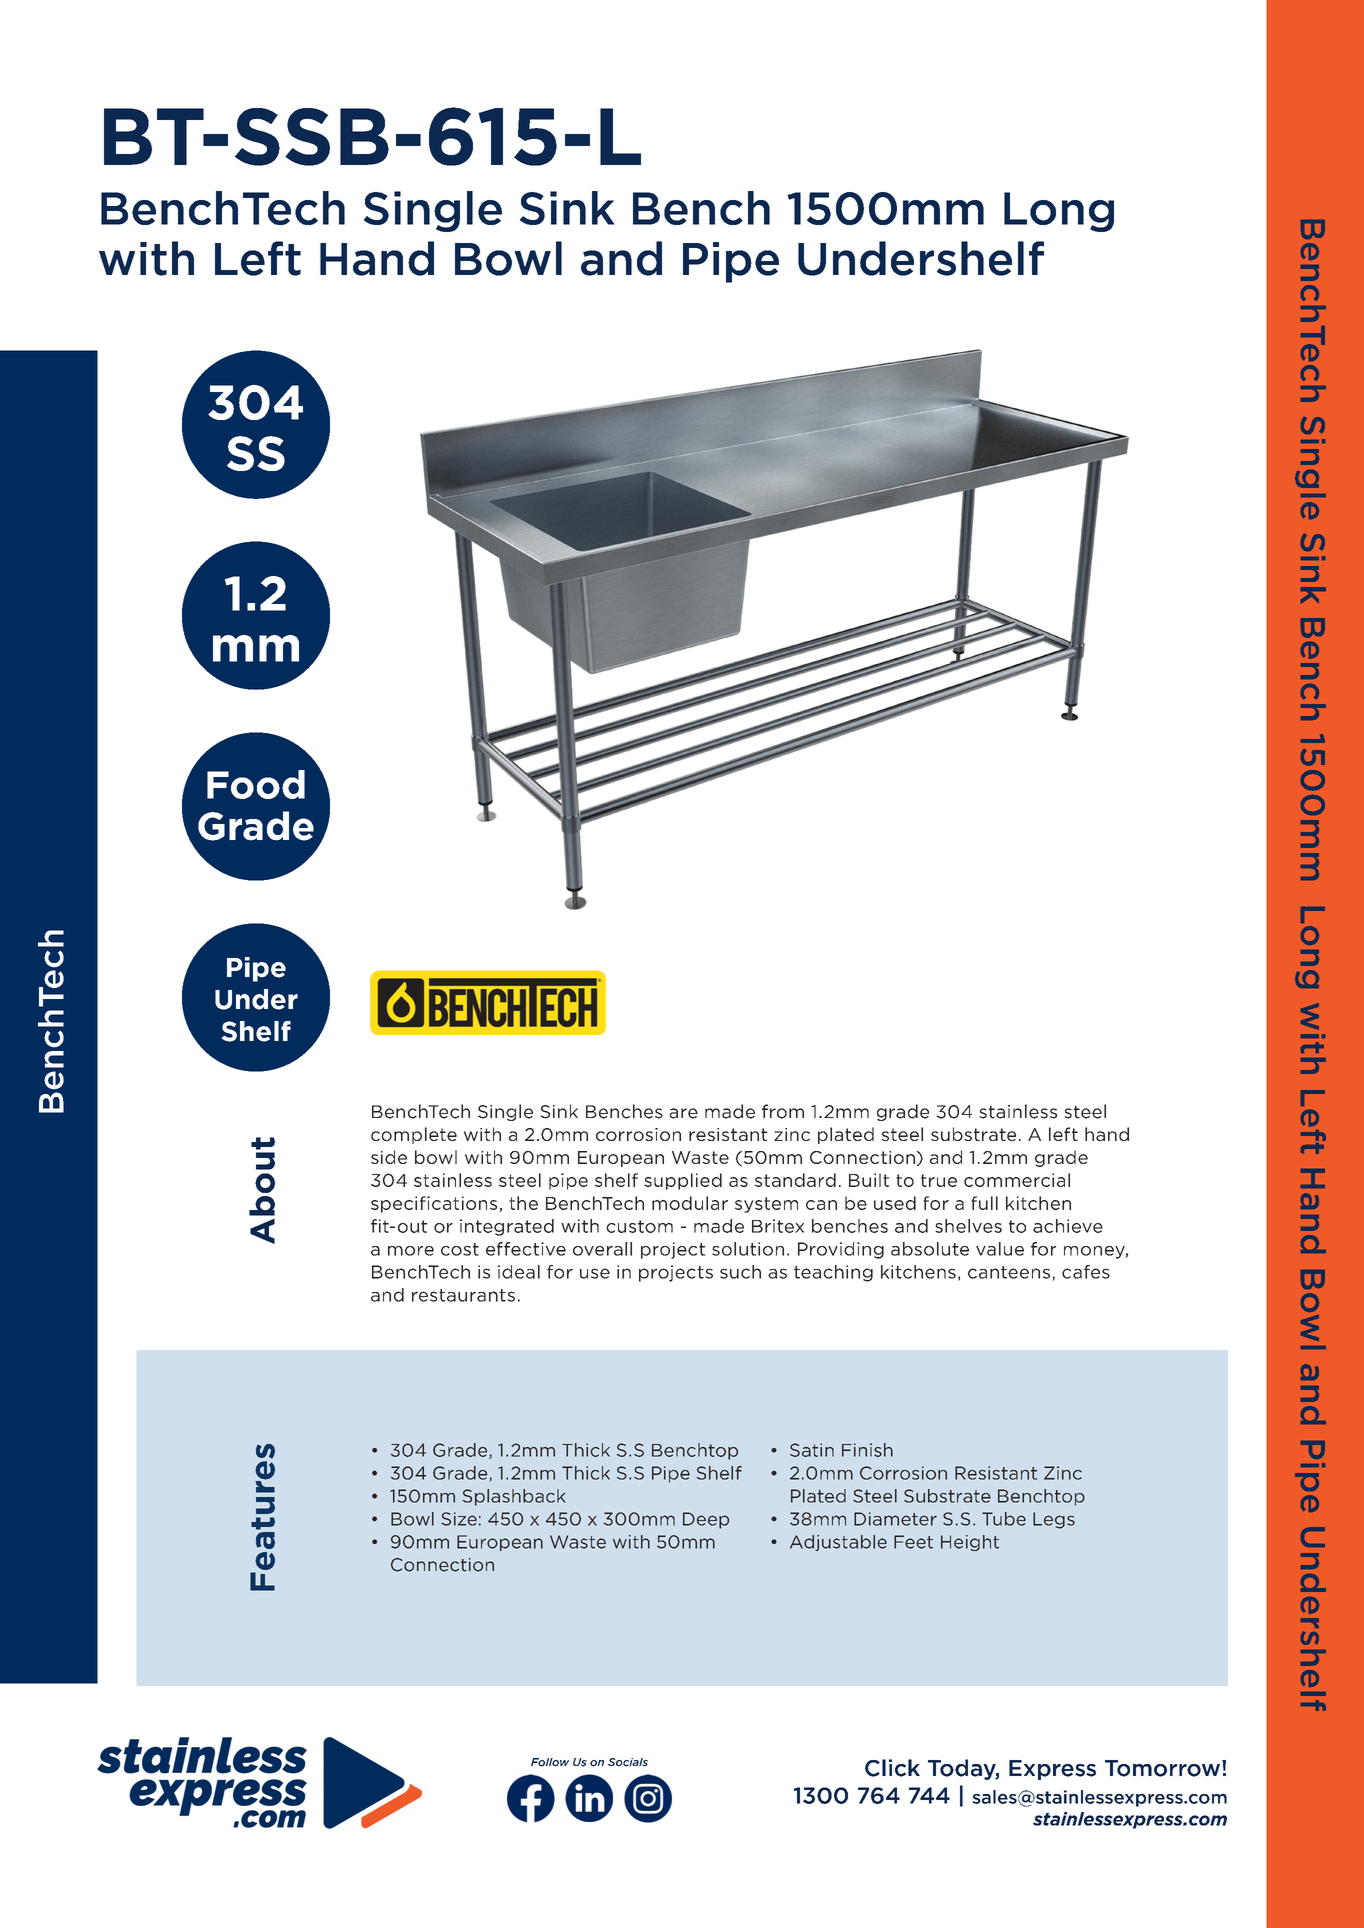 The height and width of the document is (1928, 1364). Describe the element at coordinates (1017, 1180) in the document. I see `commercial` at that location.
